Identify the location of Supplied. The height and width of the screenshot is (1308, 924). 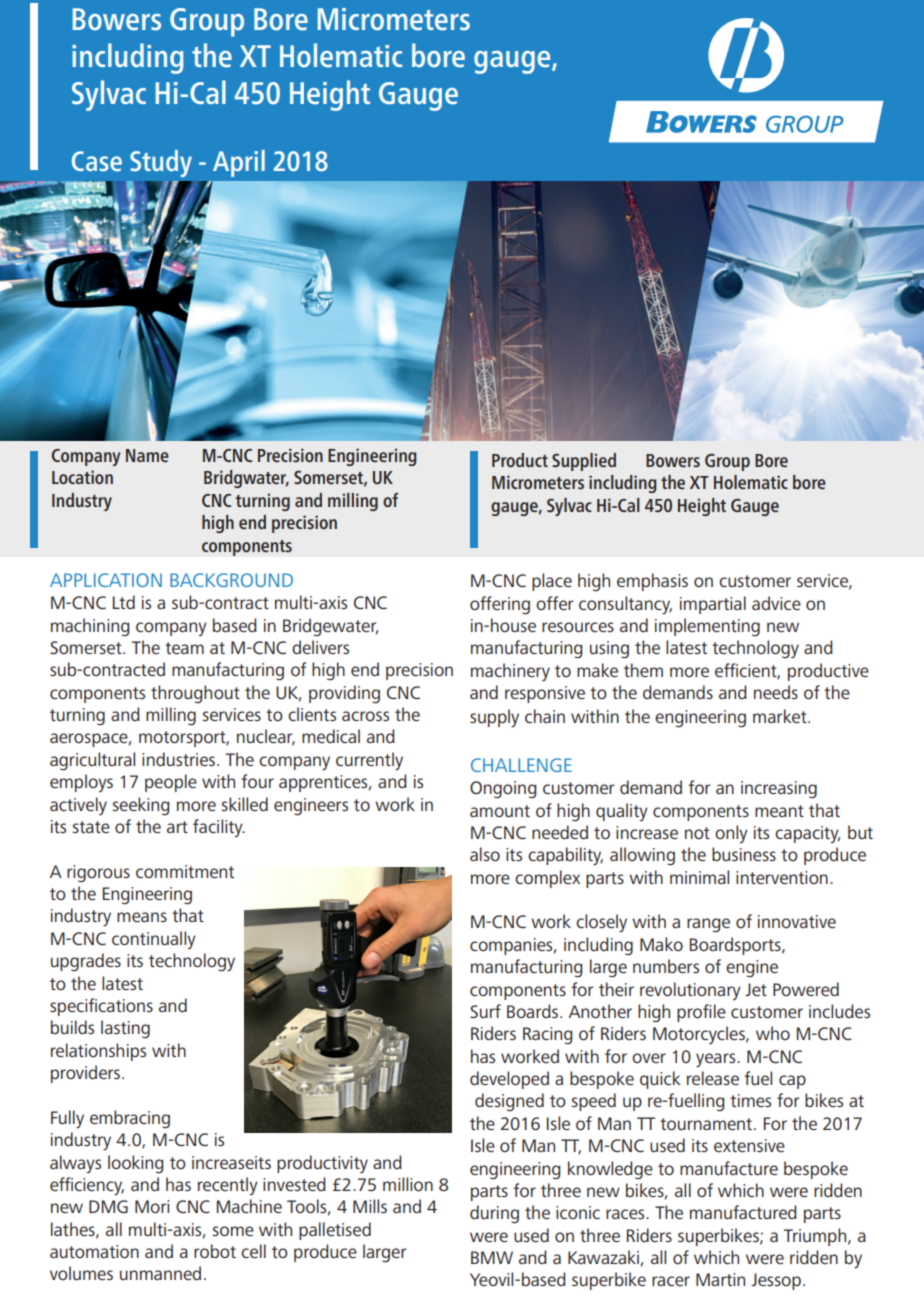
(584, 462).
